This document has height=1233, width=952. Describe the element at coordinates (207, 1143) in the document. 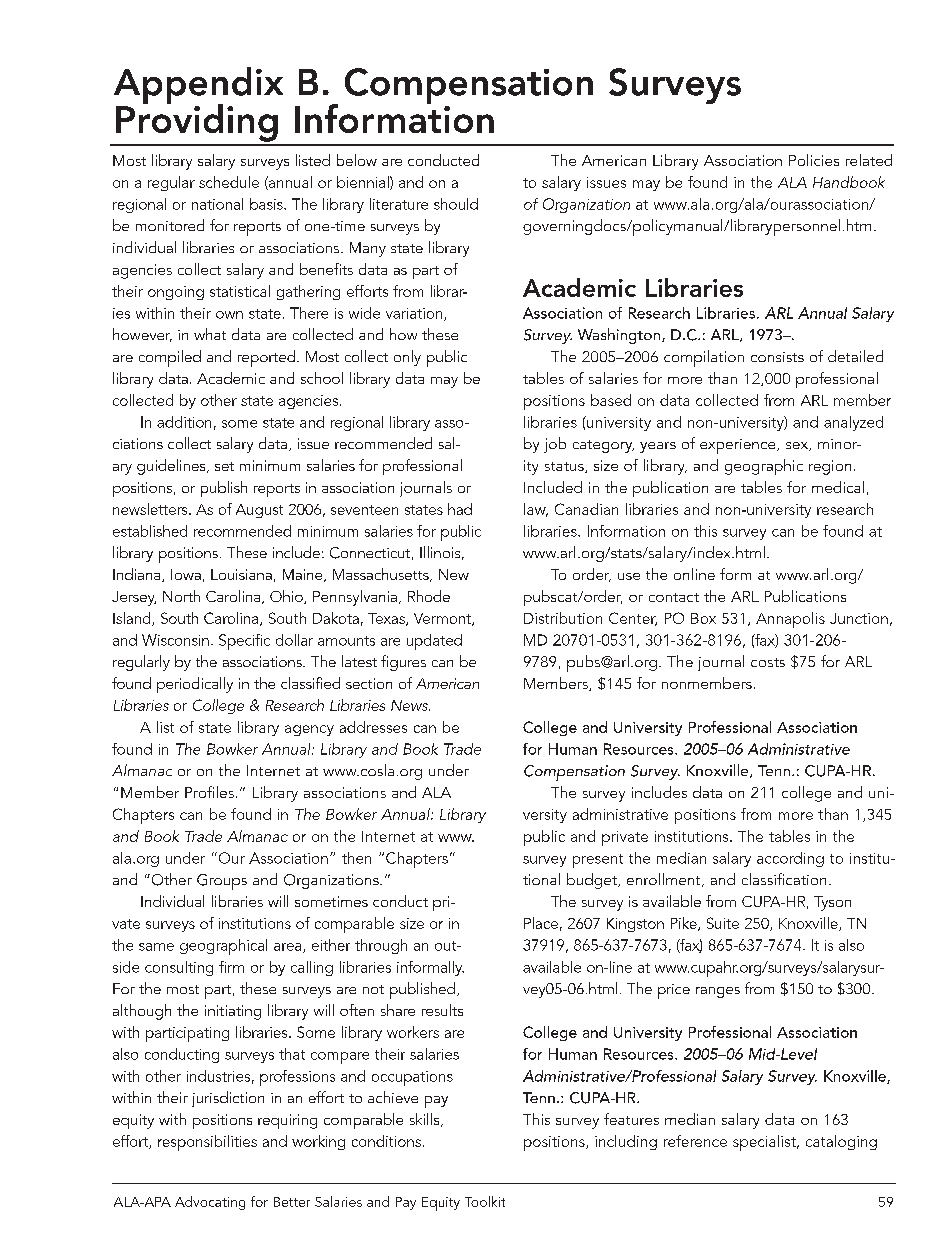

I see `responsibilities` at that location.
